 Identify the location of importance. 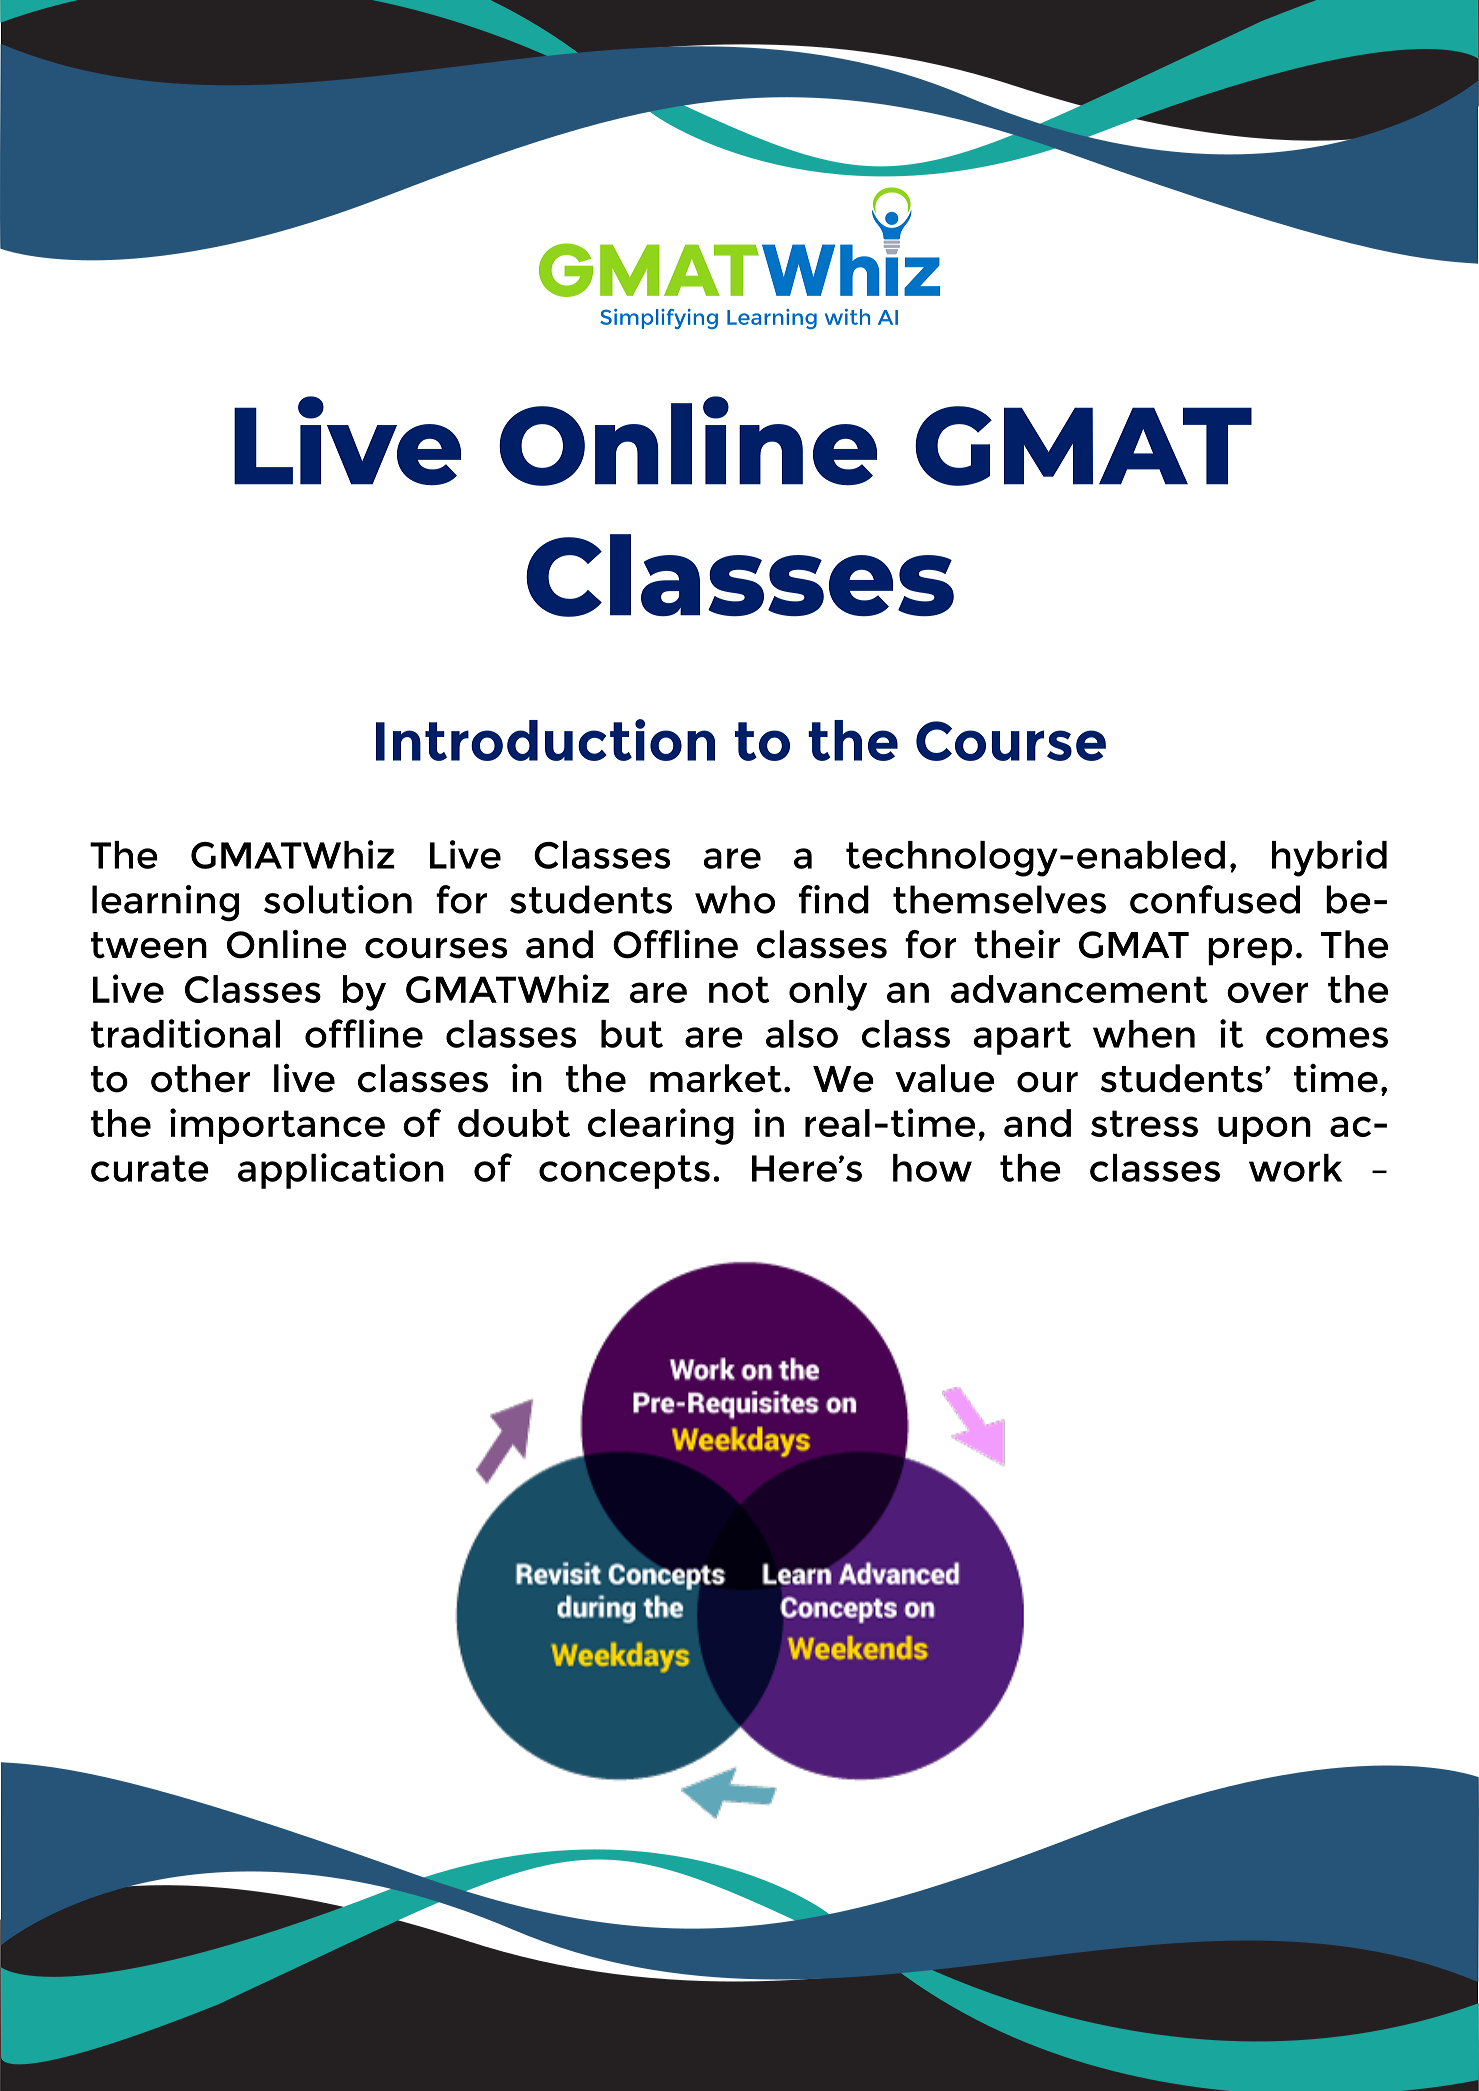
(277, 1126).
